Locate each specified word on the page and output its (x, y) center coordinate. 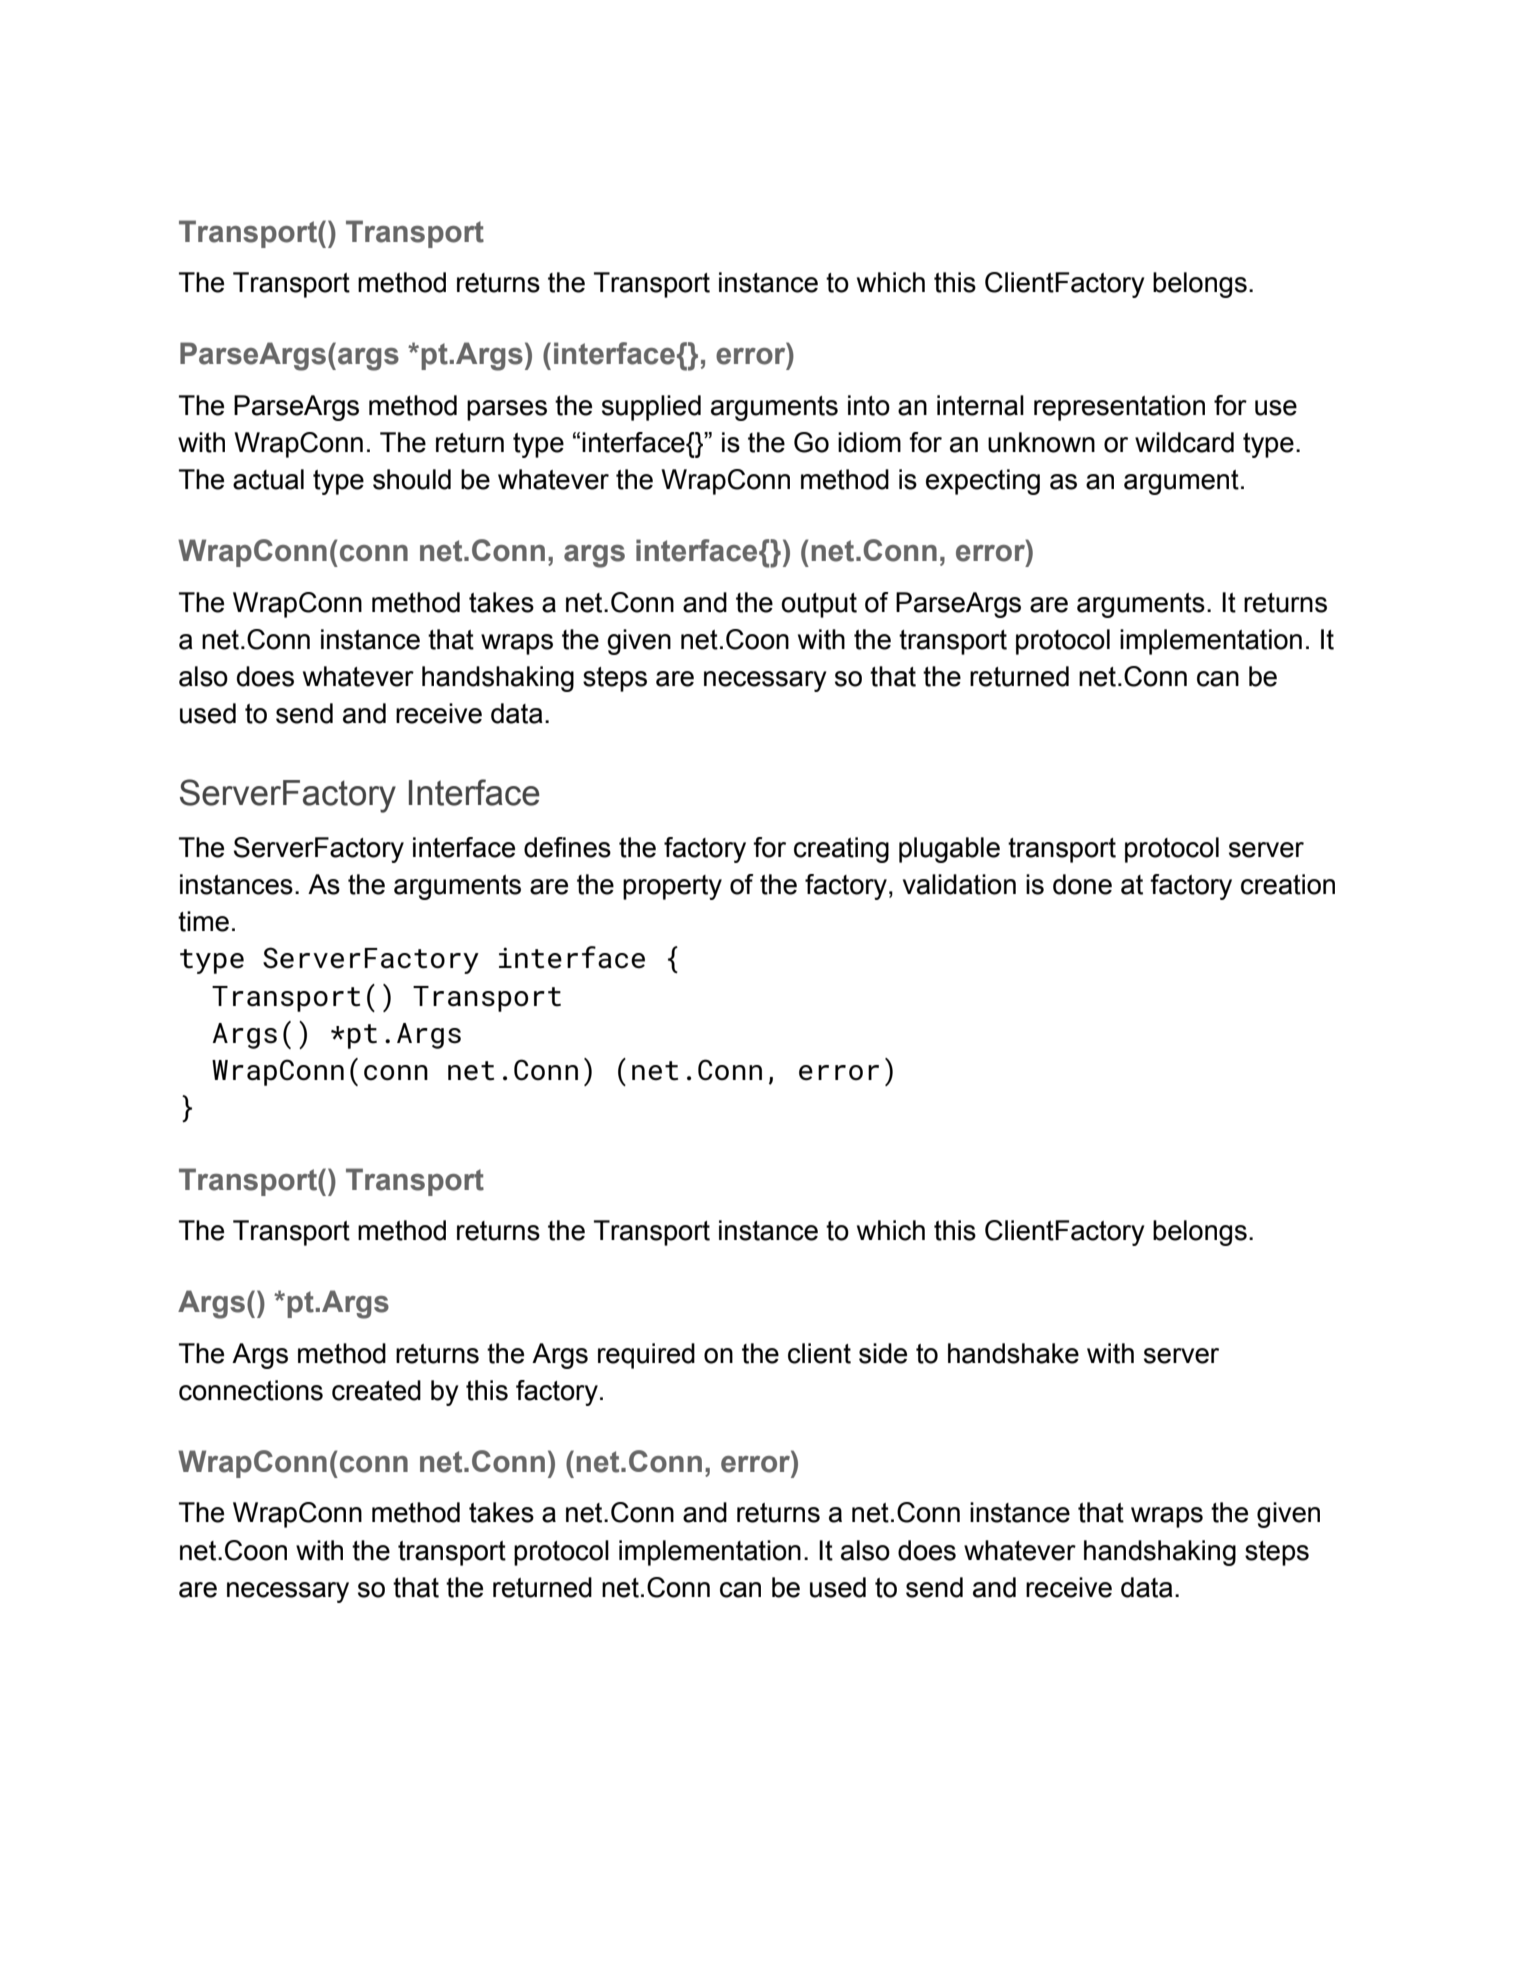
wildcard (1184, 442)
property (672, 887)
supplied (651, 408)
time (203, 921)
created (376, 1390)
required (646, 1356)
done (1082, 884)
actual (268, 479)
